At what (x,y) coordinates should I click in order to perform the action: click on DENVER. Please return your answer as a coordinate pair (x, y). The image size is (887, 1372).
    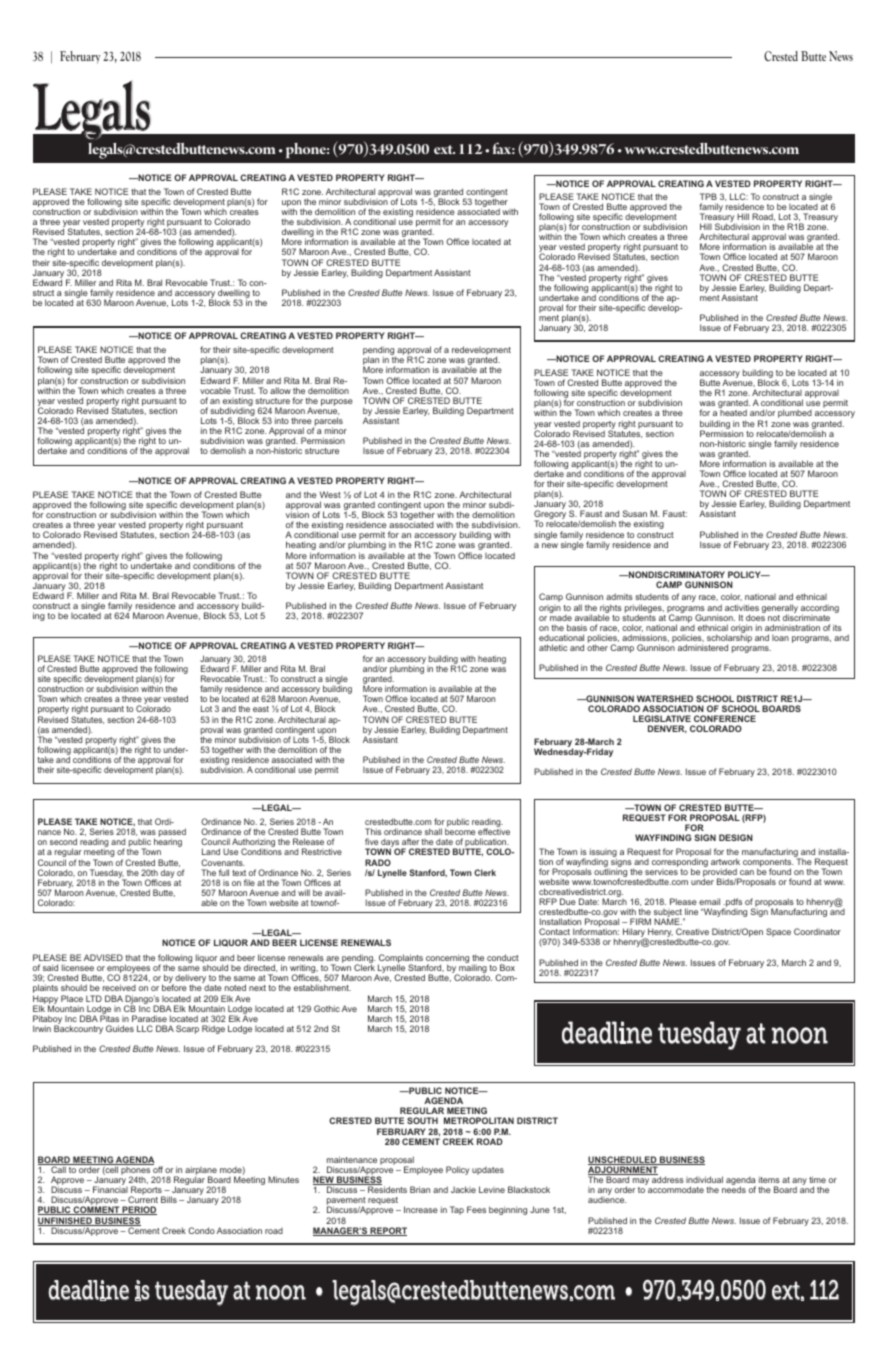
    Looking at the image, I should click on (667, 729).
